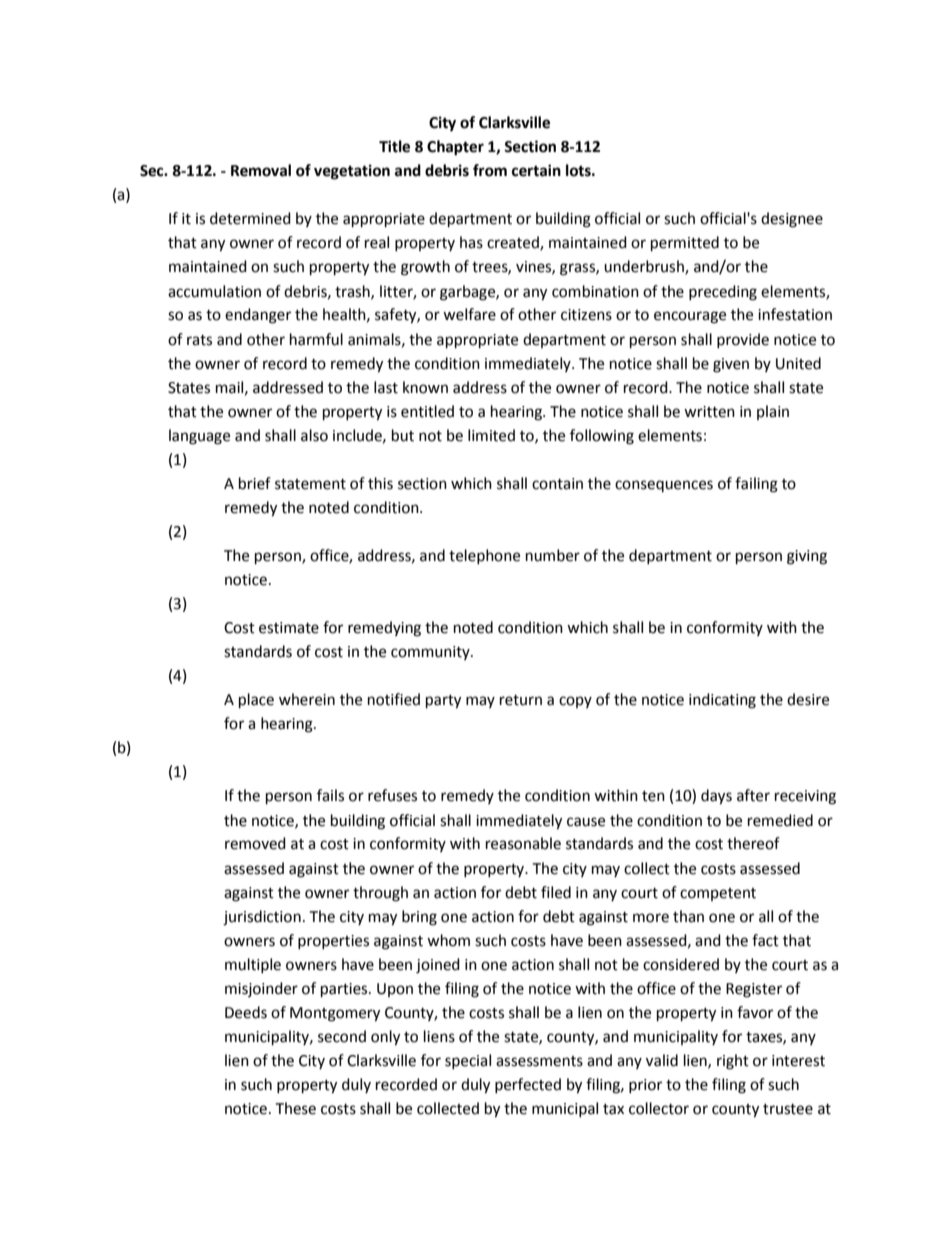 The image size is (952, 1233). I want to click on brief, so click(255, 483).
